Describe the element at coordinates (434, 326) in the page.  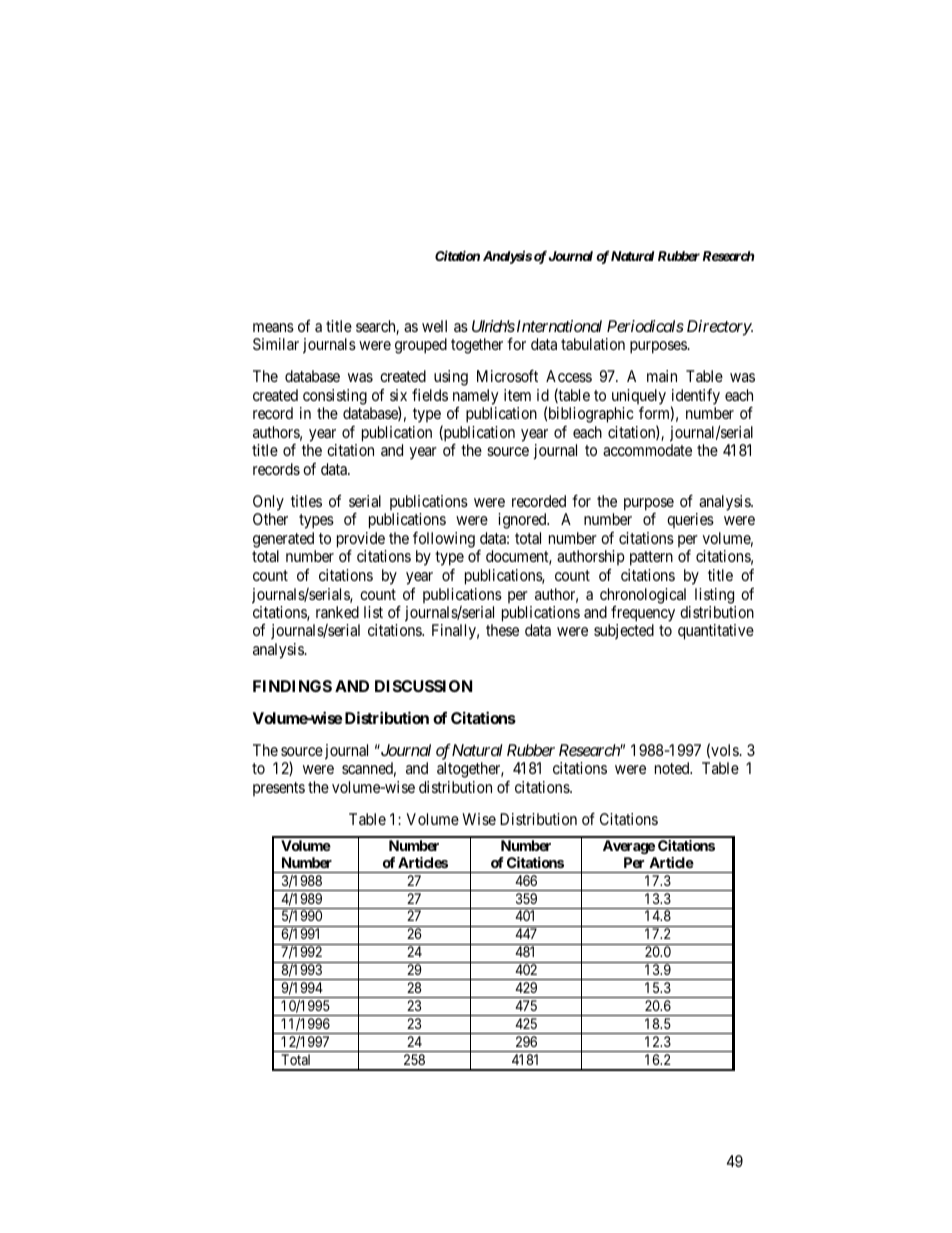
I see `well` at that location.
